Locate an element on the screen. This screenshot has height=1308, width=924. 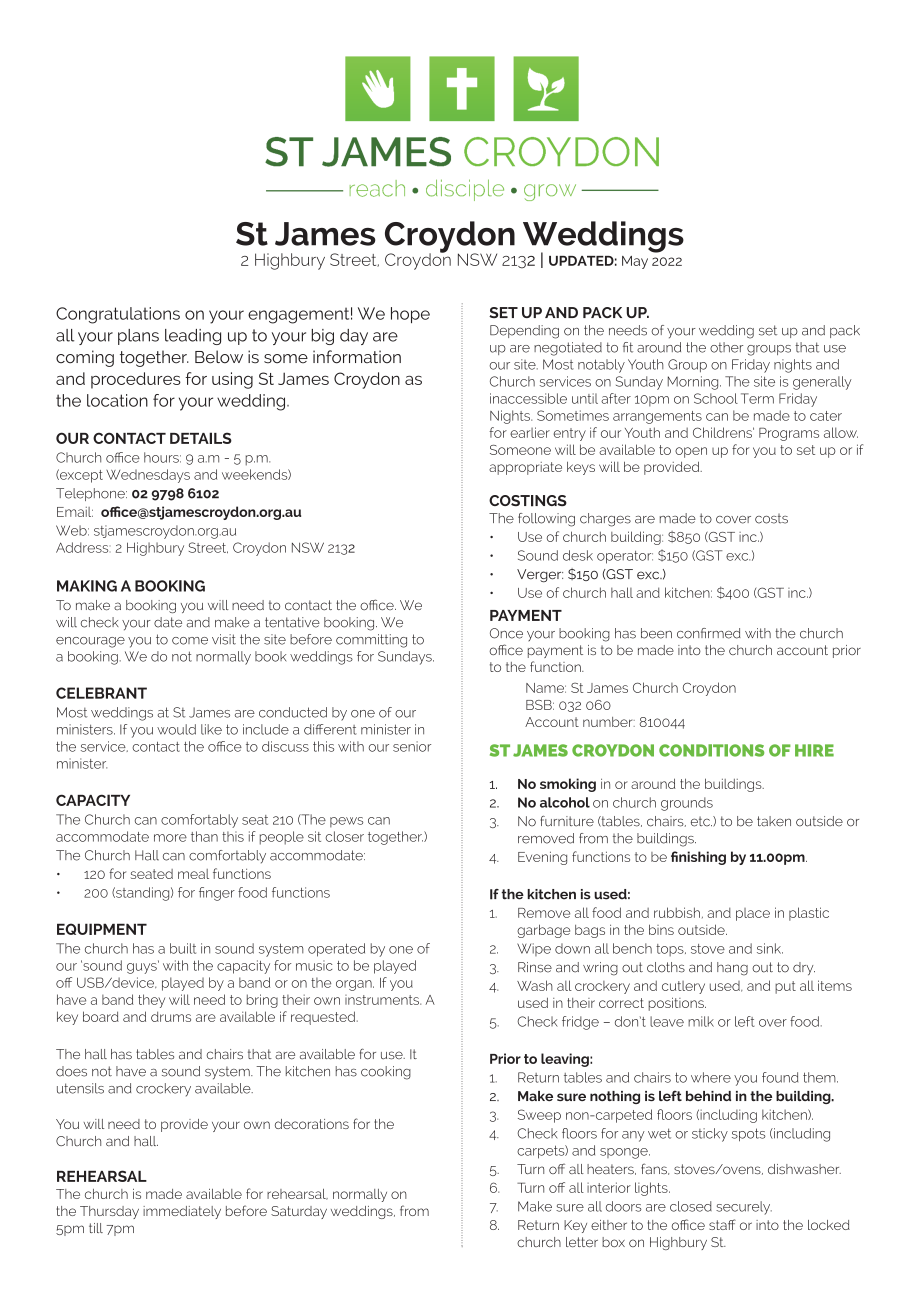
Congratulations is located at coordinates (118, 315).
